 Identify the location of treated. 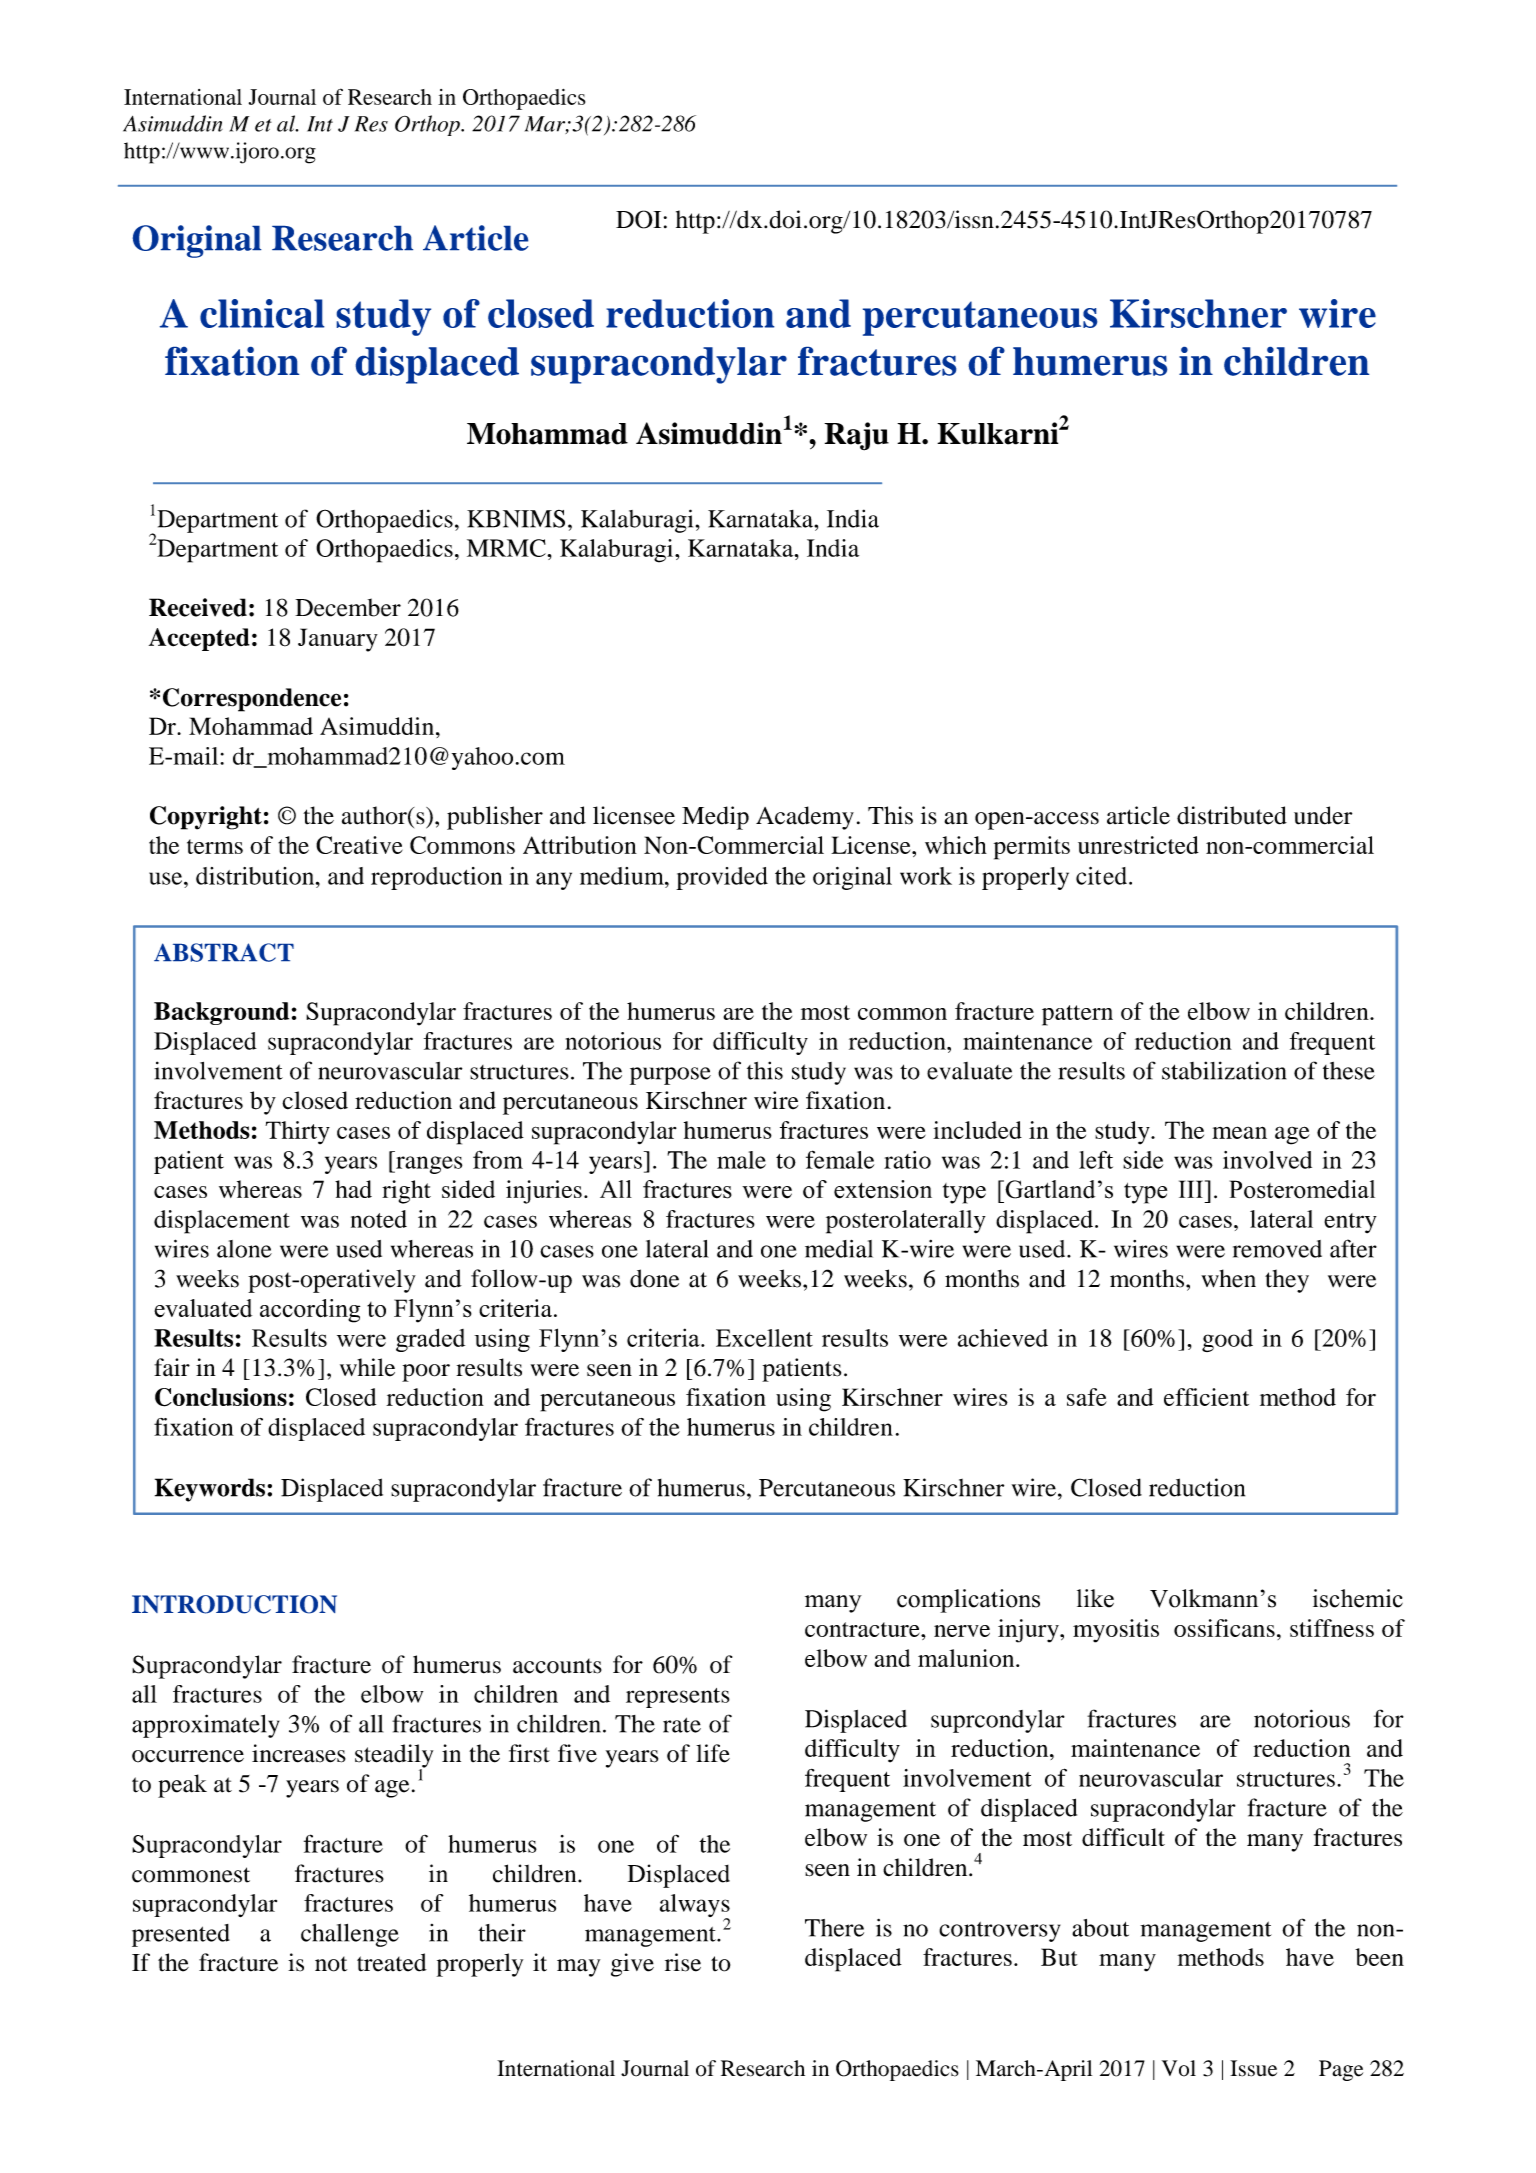
(392, 1962).
